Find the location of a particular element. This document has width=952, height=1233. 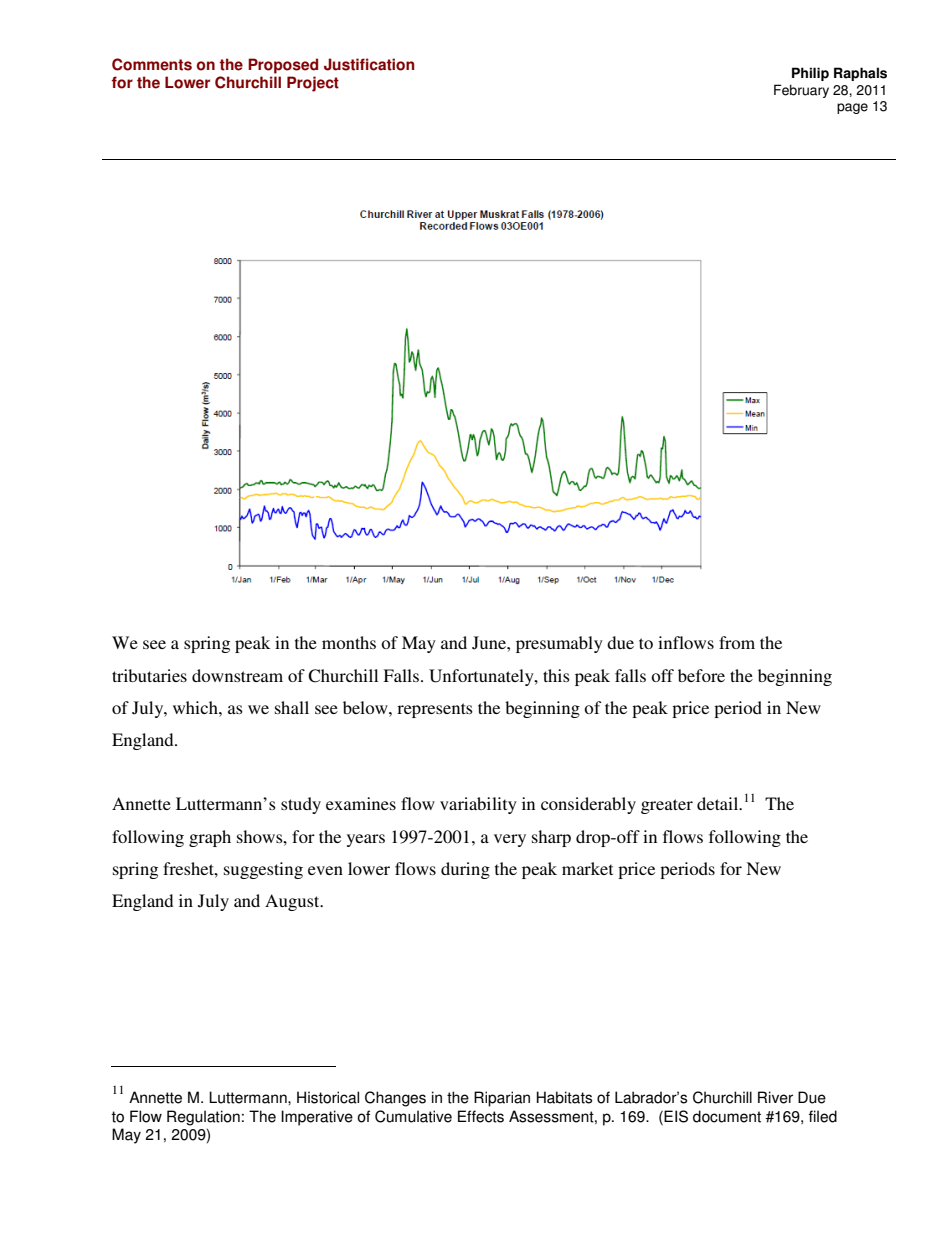

from is located at coordinates (737, 642).
